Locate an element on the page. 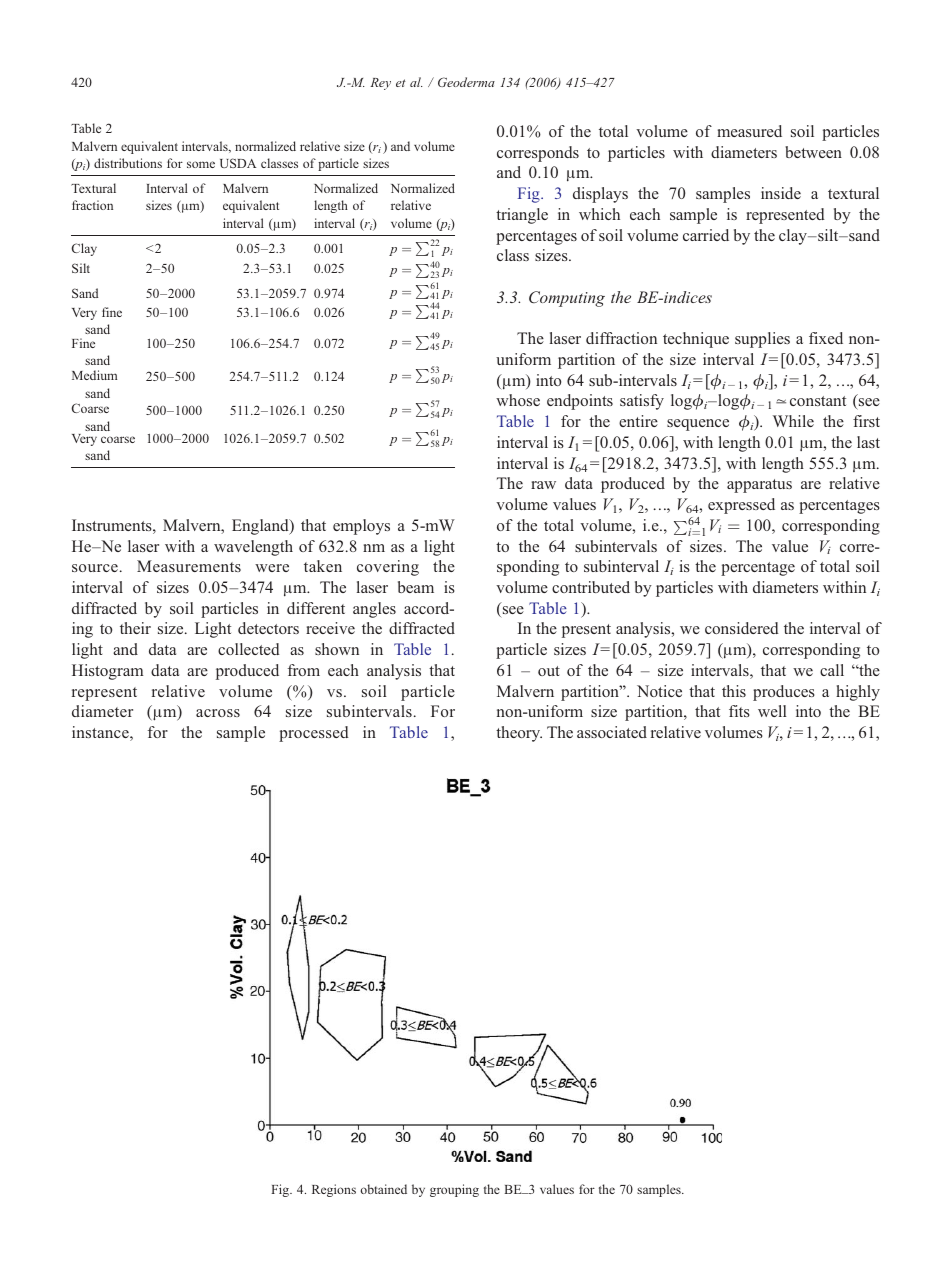  some is located at coordinates (201, 164).
